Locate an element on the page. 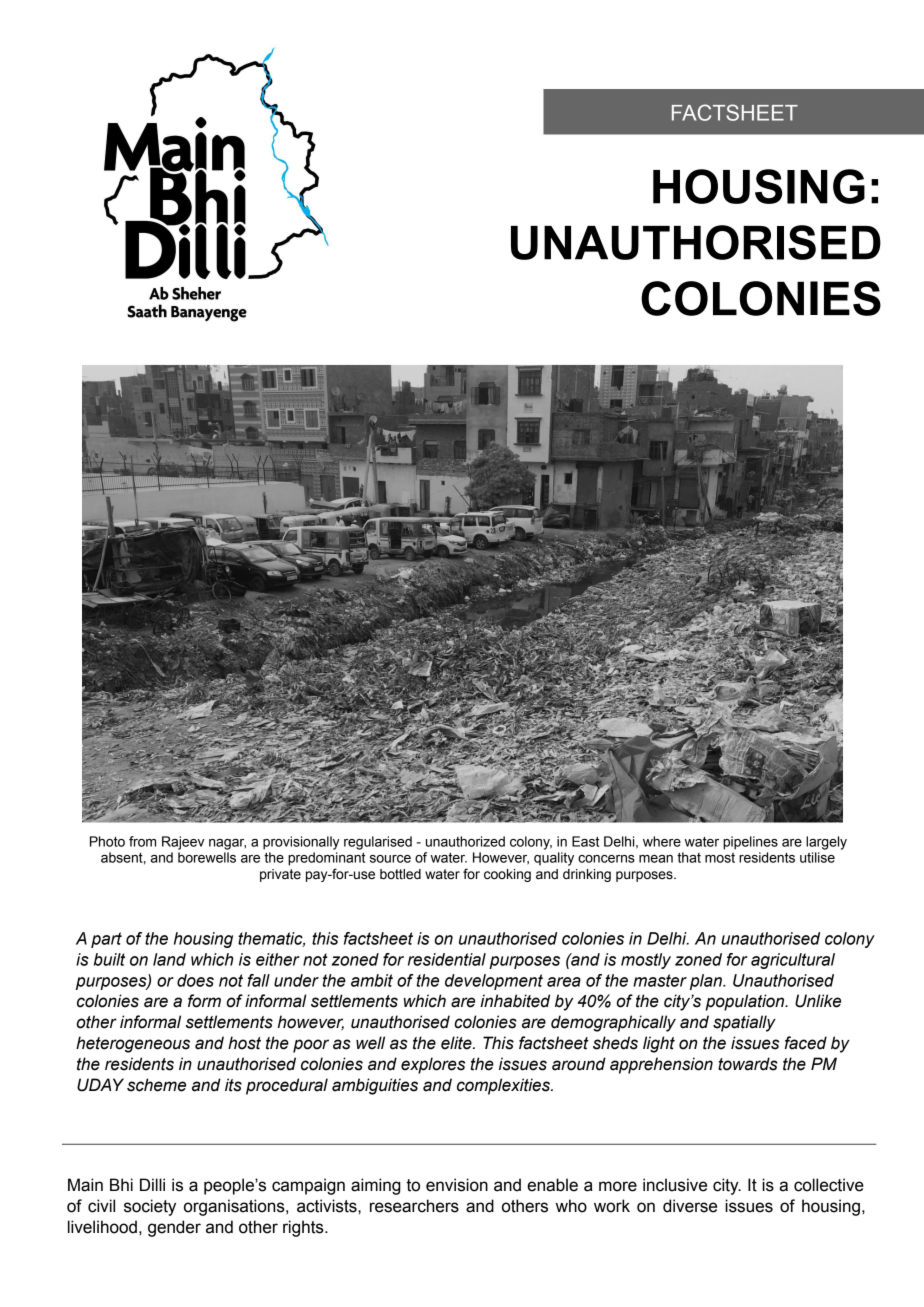 This document has width=924, height=1307. unauthorized is located at coordinates (465, 841).
